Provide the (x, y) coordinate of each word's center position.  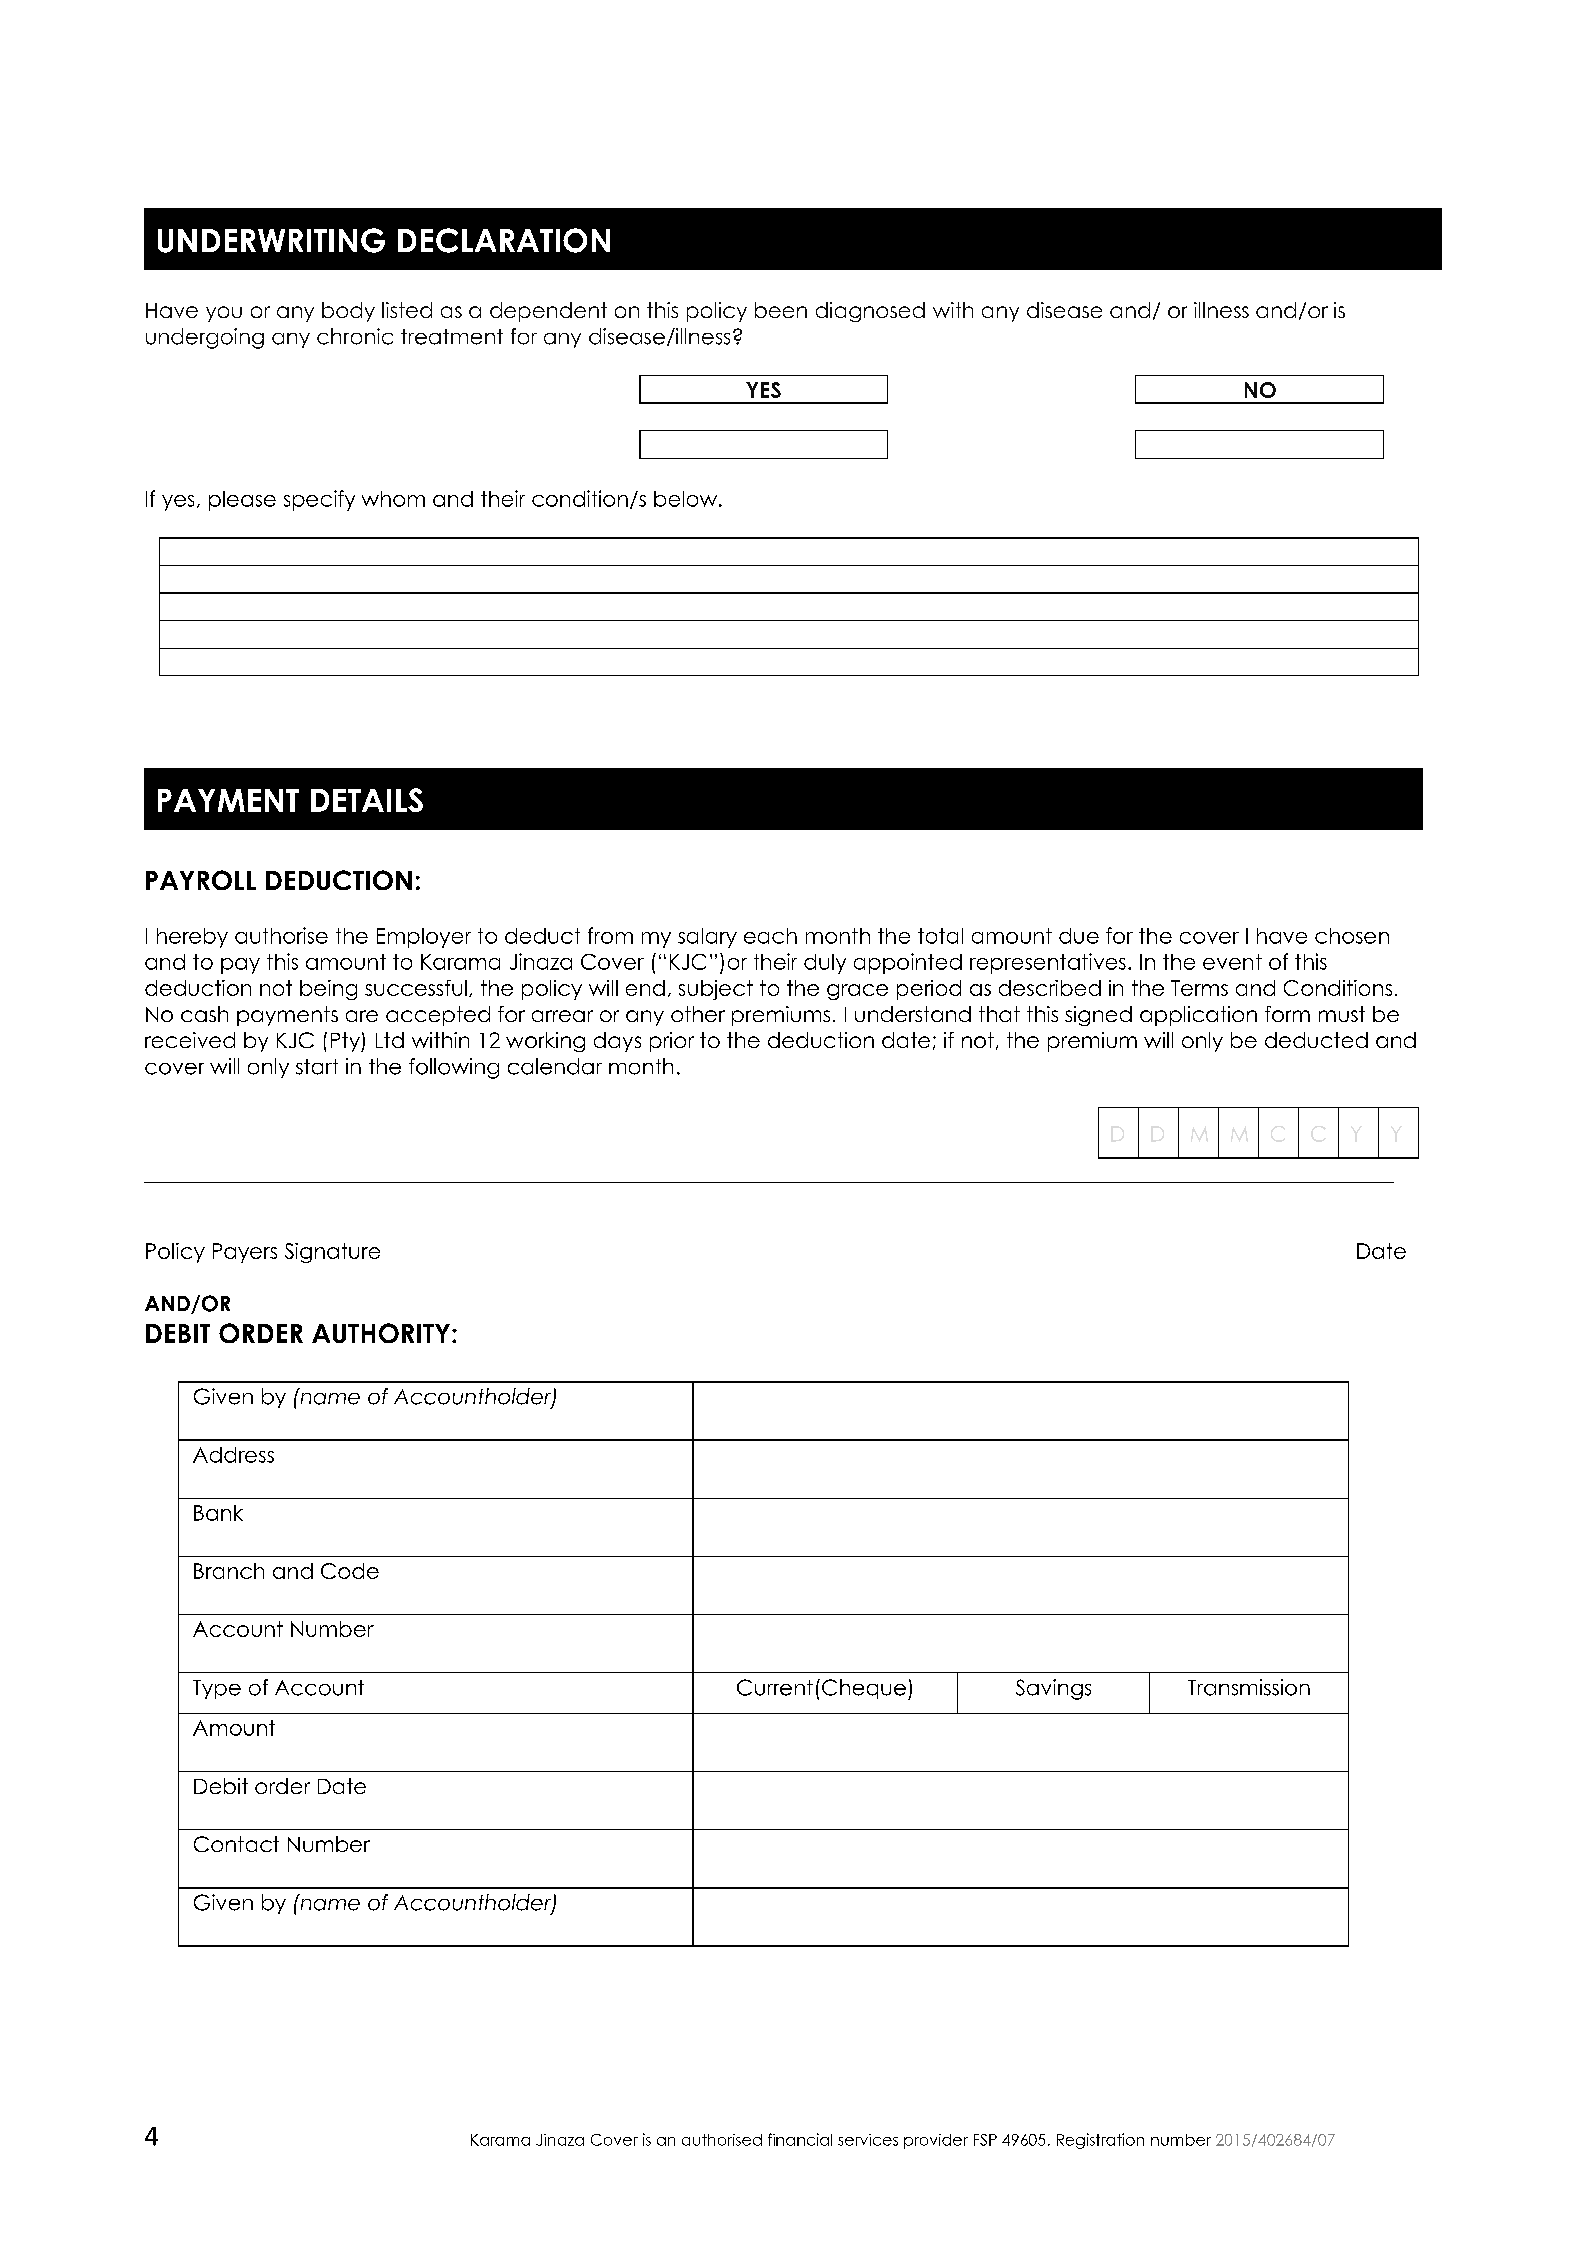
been (781, 310)
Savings (1053, 1689)
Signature (332, 1253)
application (1198, 1016)
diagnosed (870, 312)
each (770, 936)
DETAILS (367, 800)
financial (800, 2139)
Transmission (1249, 1687)
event (1232, 962)
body (348, 312)
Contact (236, 1844)
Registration (1100, 2141)
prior (672, 1042)
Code (350, 1571)
